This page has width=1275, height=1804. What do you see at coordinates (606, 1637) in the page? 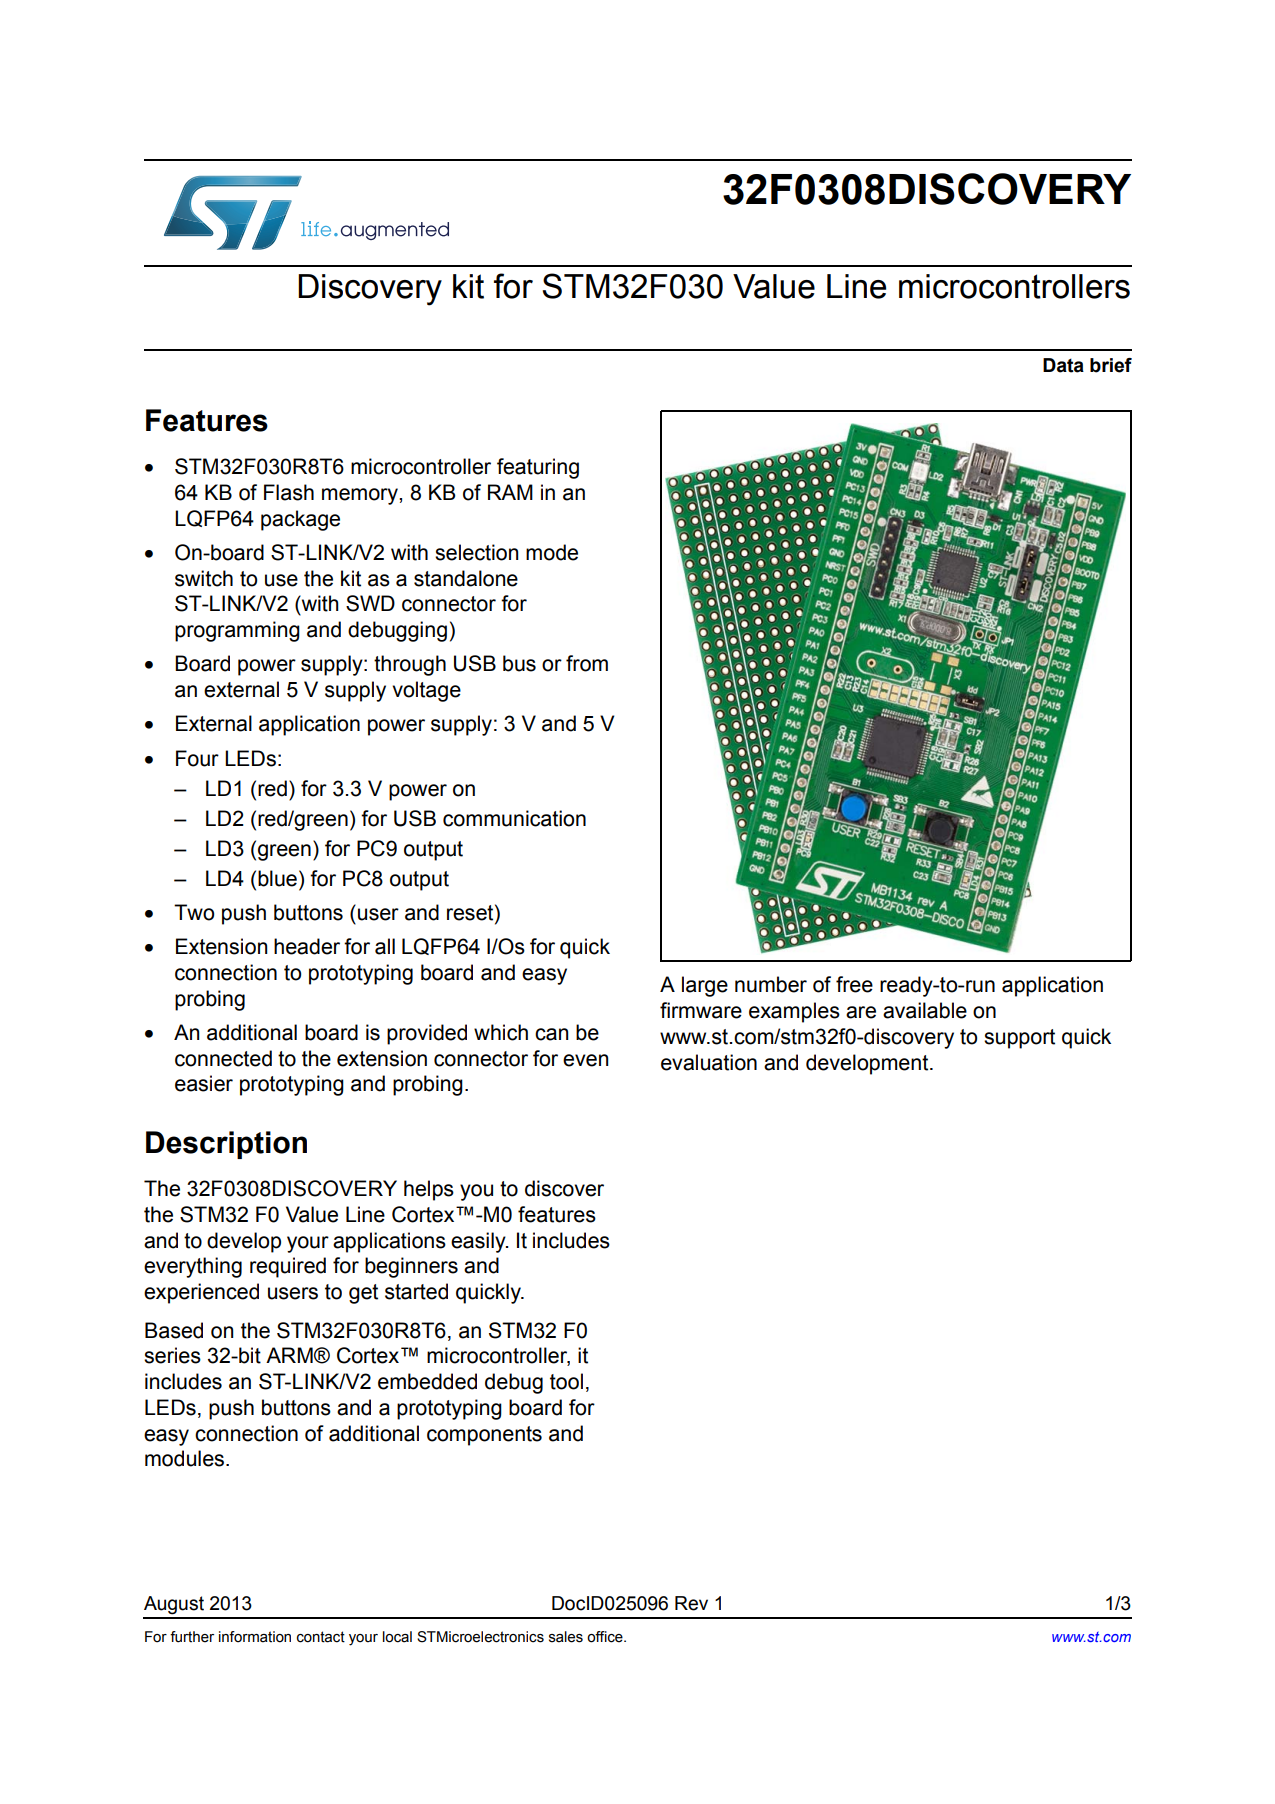
I see `office` at bounding box center [606, 1637].
